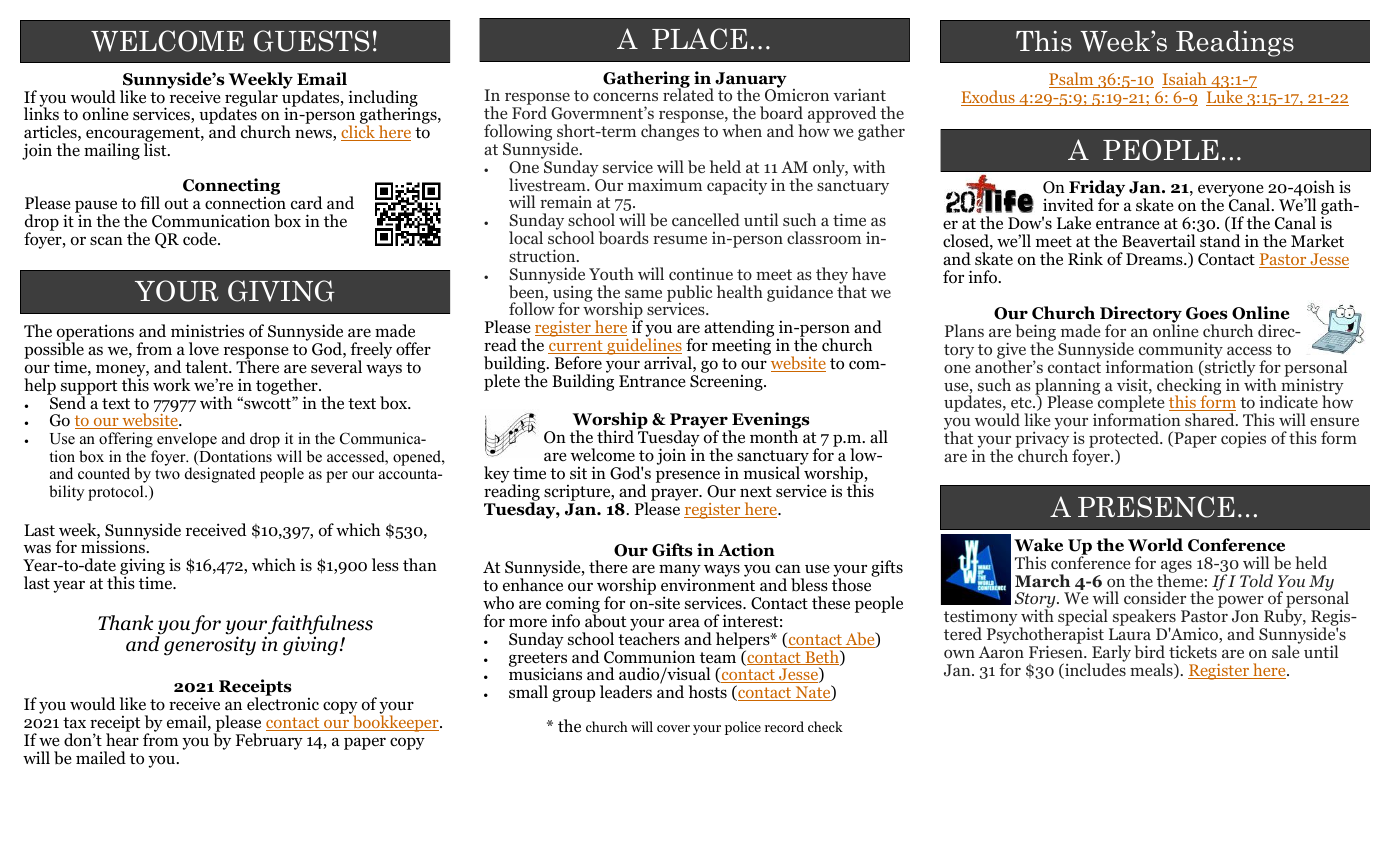 The height and width of the image is (850, 1400). I want to click on ministries, so click(207, 330).
